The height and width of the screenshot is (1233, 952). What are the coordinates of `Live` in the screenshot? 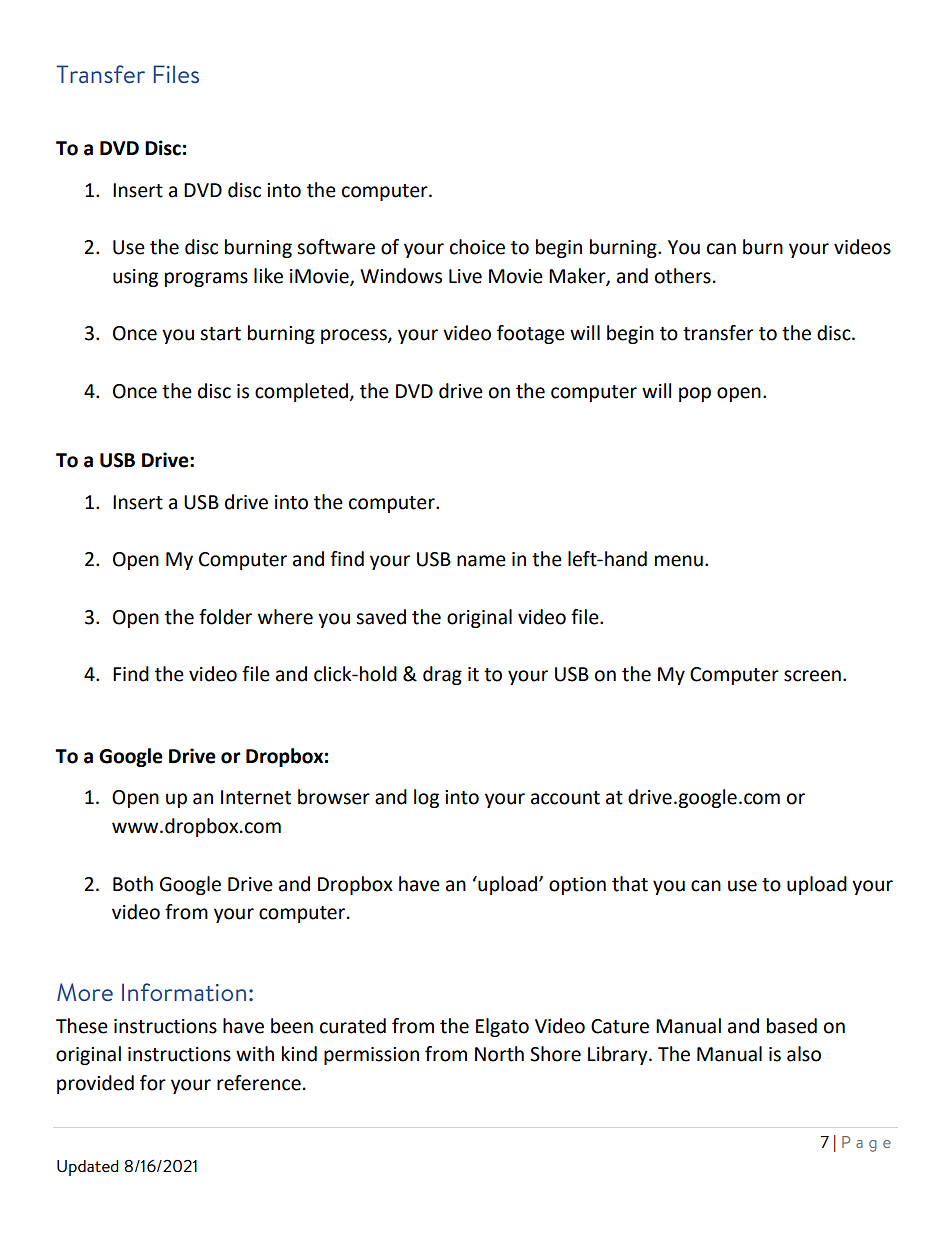 It's located at (465, 276).
